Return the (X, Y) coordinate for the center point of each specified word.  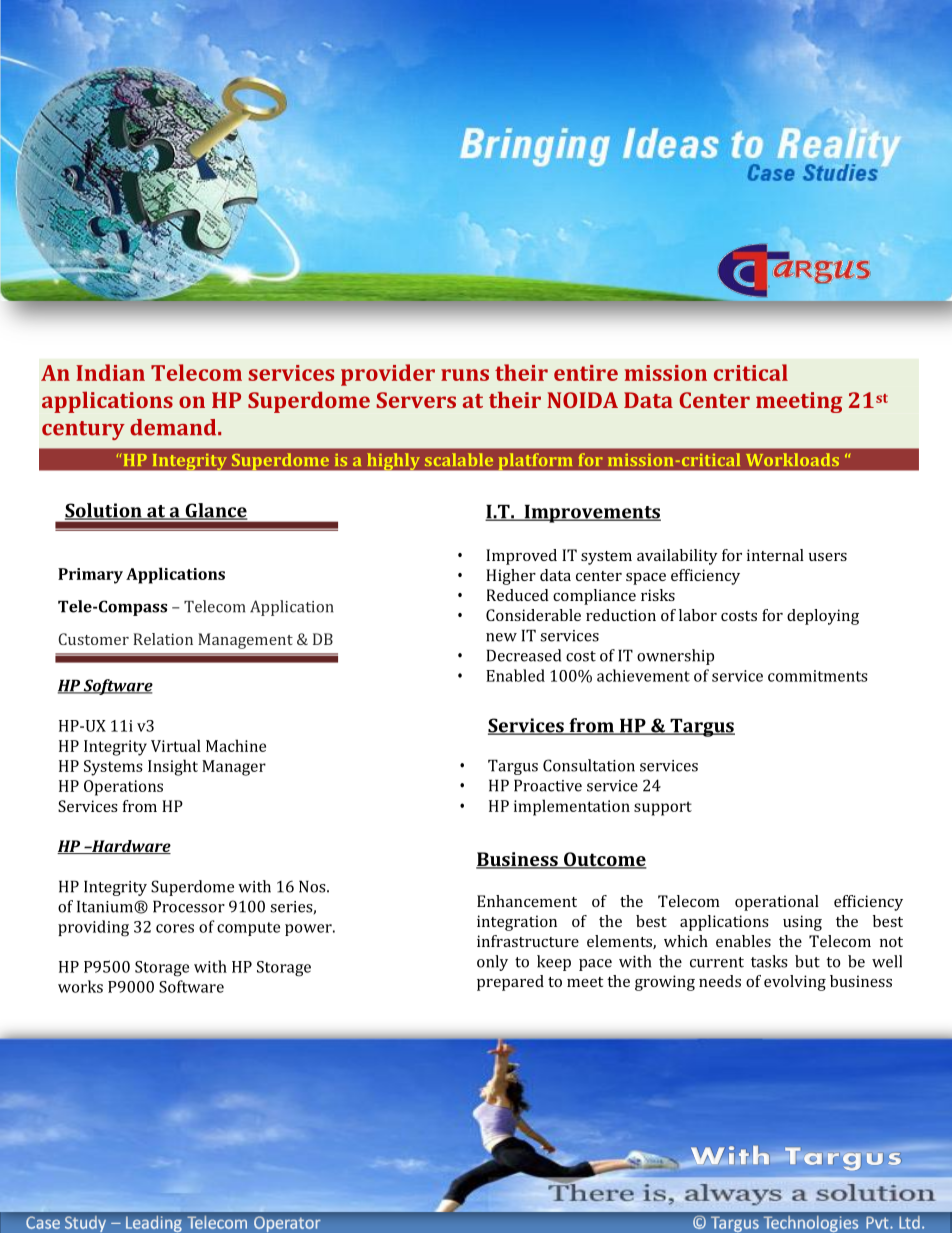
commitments (818, 676)
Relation (163, 639)
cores (175, 928)
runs (465, 375)
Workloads (793, 460)
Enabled (515, 675)
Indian (110, 372)
